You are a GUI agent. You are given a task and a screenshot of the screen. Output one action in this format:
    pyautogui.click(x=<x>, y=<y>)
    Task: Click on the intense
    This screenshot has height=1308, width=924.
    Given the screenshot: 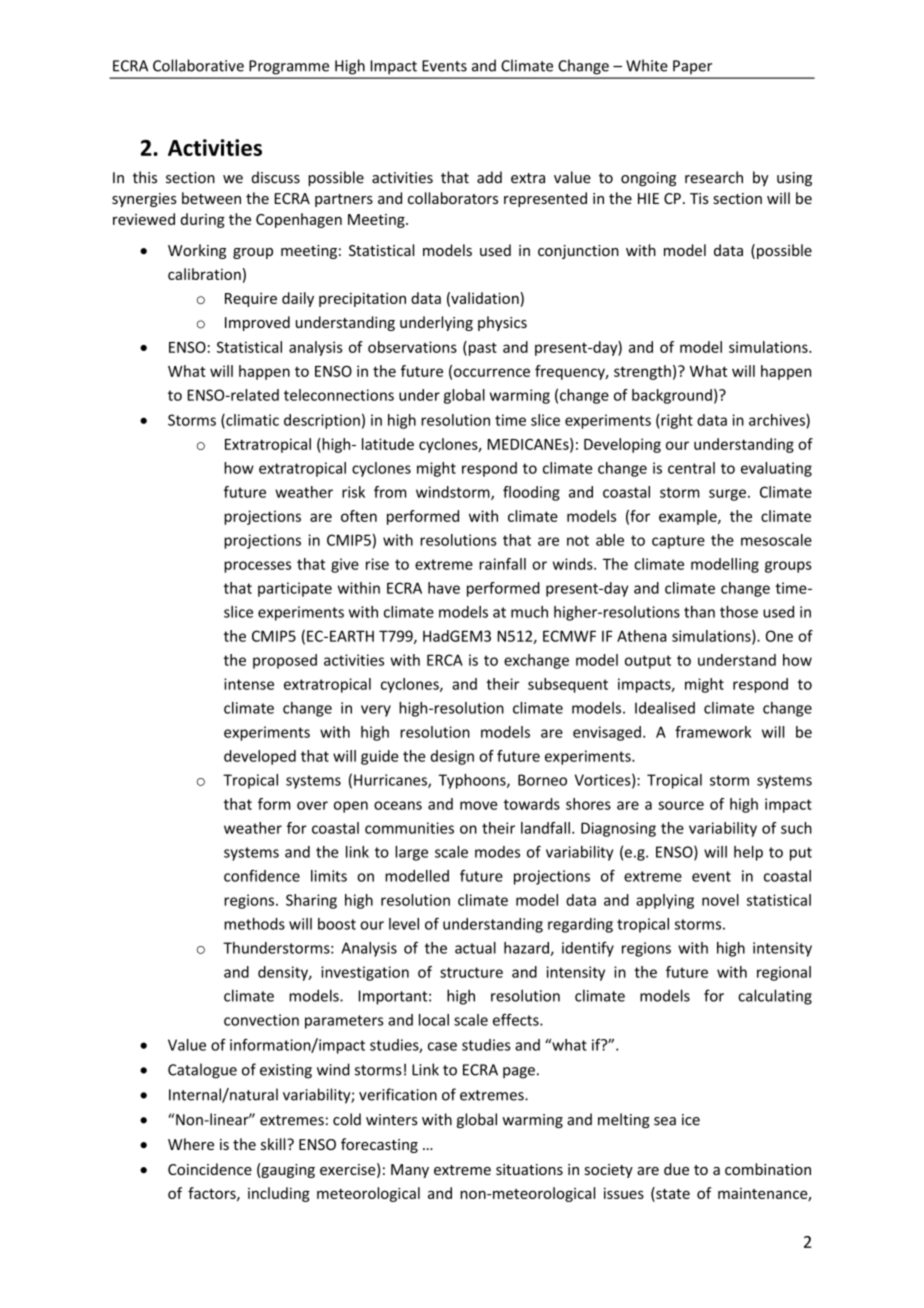 What is the action you would take?
    pyautogui.click(x=249, y=684)
